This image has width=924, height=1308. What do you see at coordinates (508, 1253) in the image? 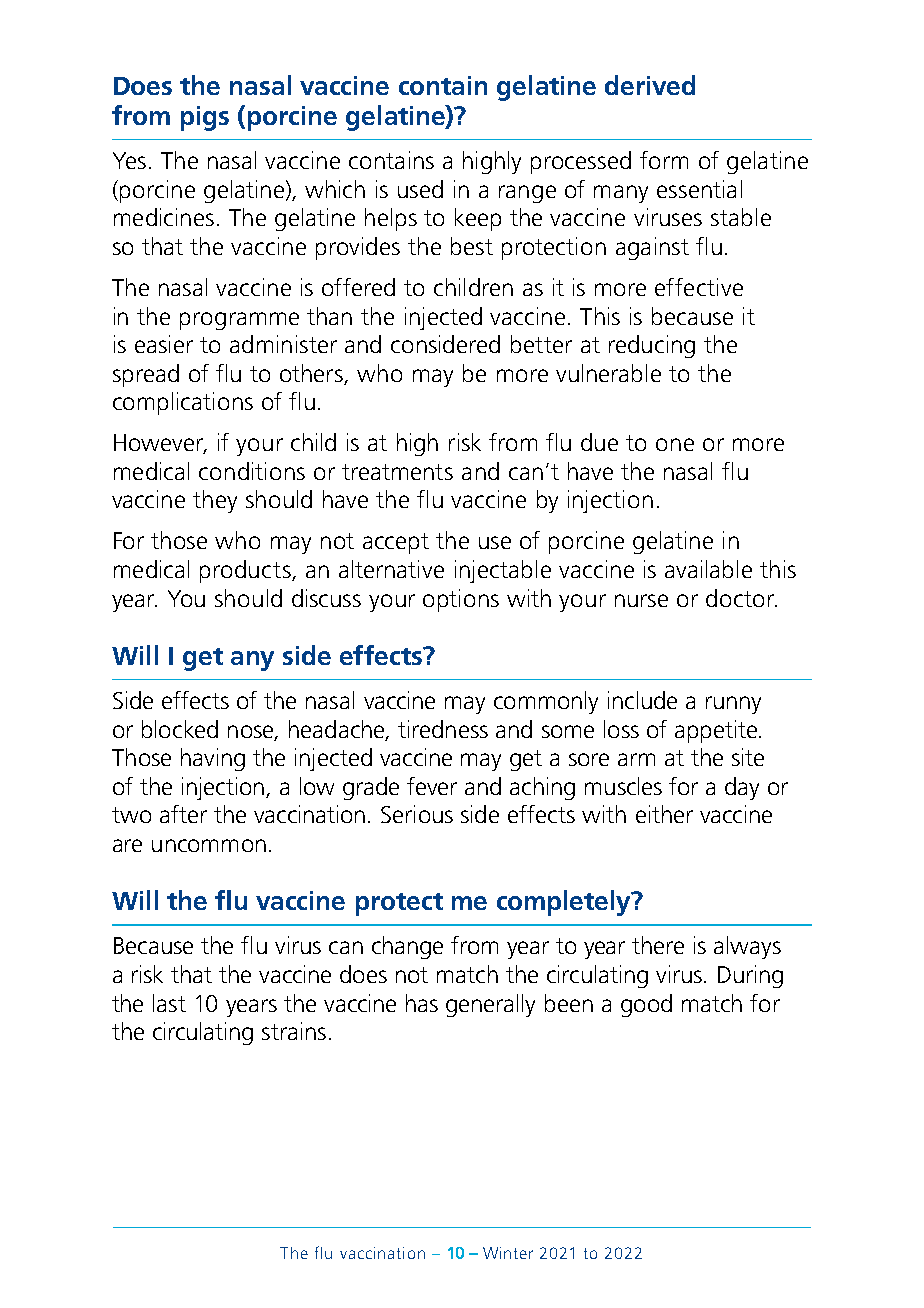
I see `Winter` at bounding box center [508, 1253].
